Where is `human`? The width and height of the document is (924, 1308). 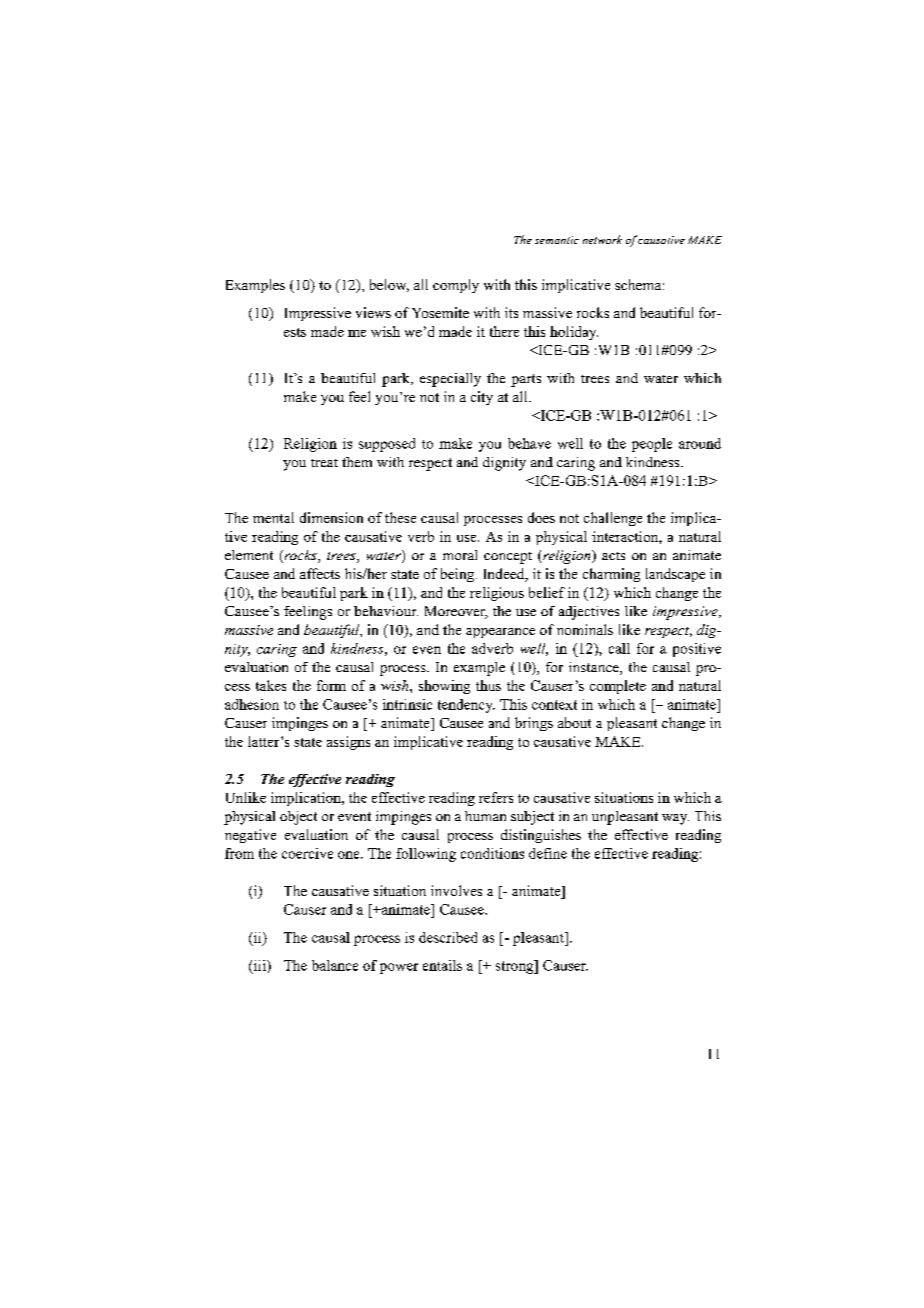
human is located at coordinates (485, 816).
